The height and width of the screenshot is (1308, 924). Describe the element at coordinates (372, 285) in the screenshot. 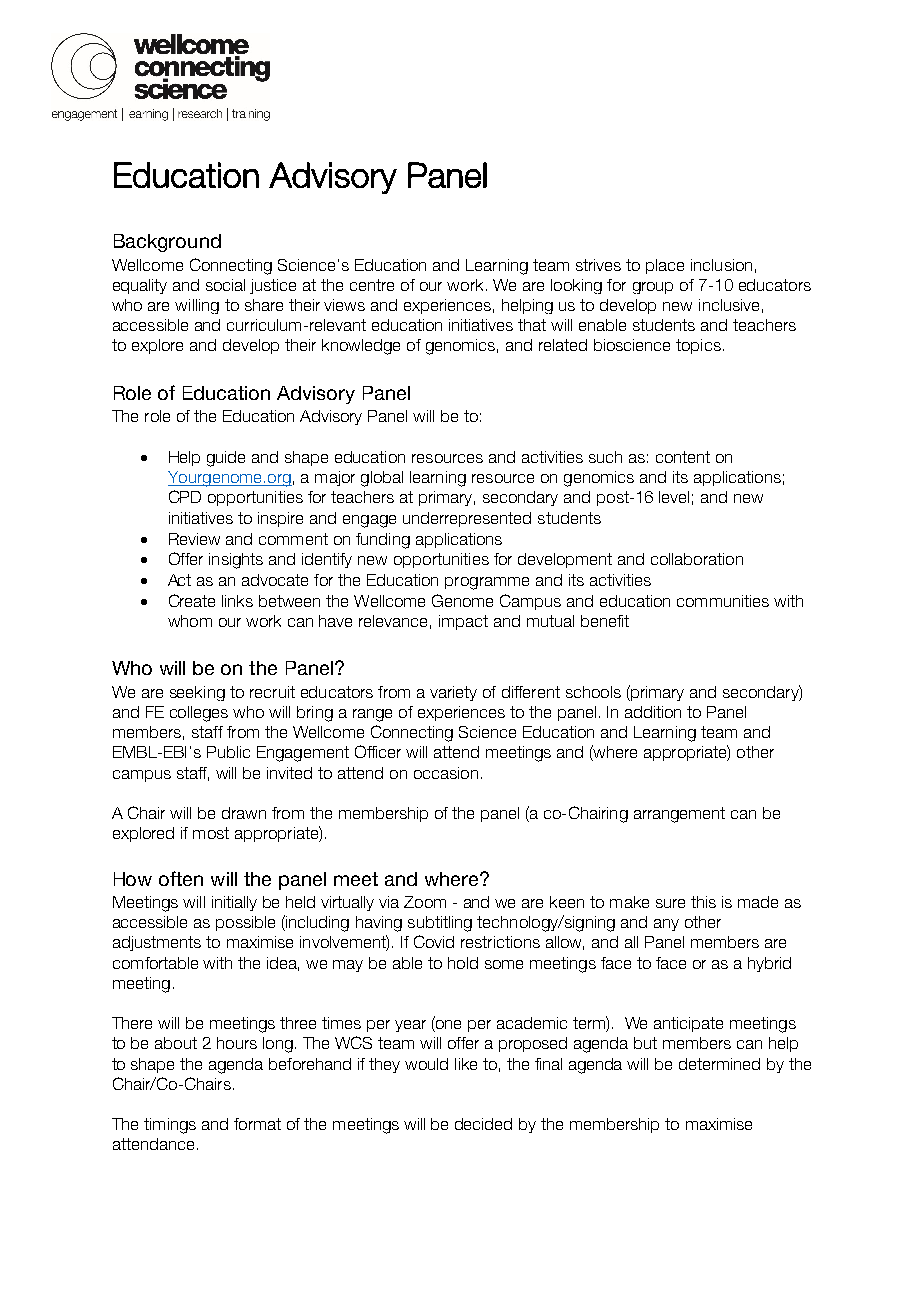

I see `centre` at that location.
